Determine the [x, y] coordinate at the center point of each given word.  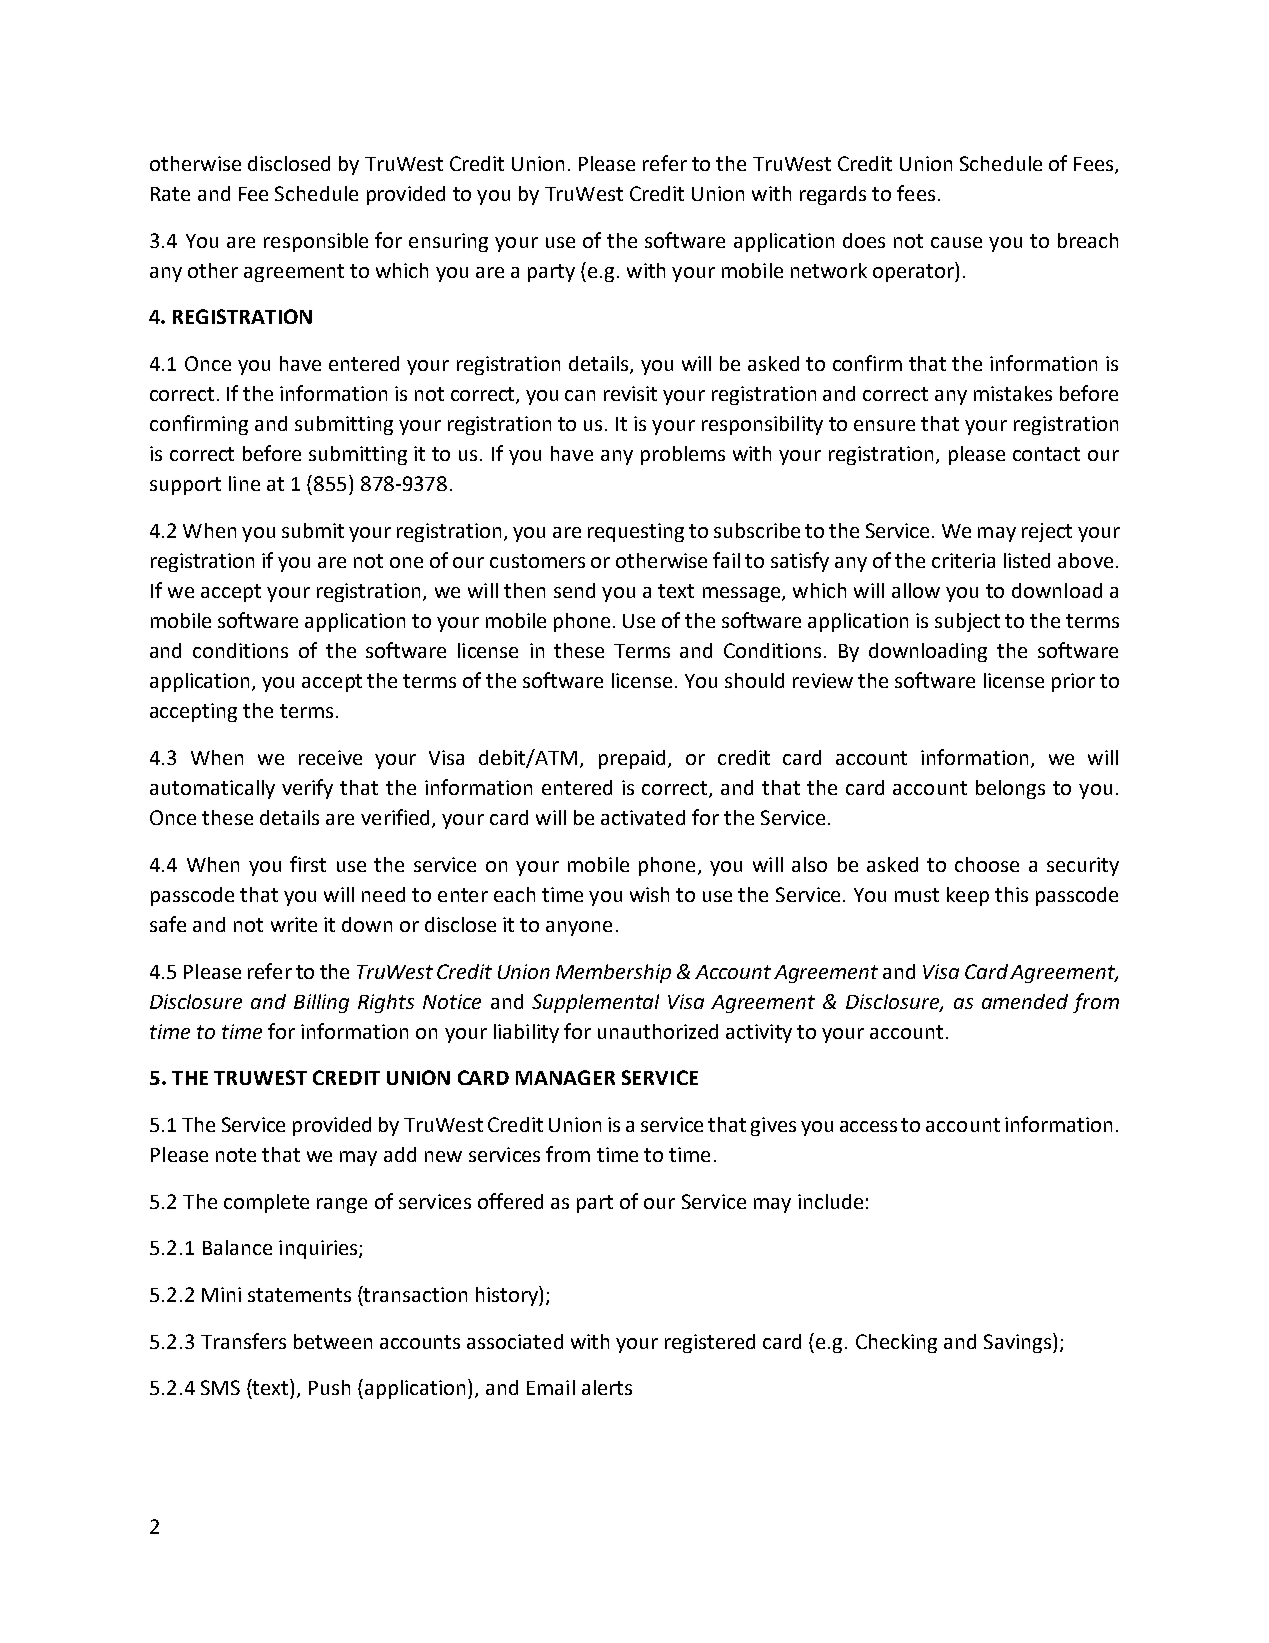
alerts [607, 1387]
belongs [1010, 789]
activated [643, 817]
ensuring [448, 242]
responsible [316, 242]
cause [956, 242]
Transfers [243, 1341]
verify [307, 789]
